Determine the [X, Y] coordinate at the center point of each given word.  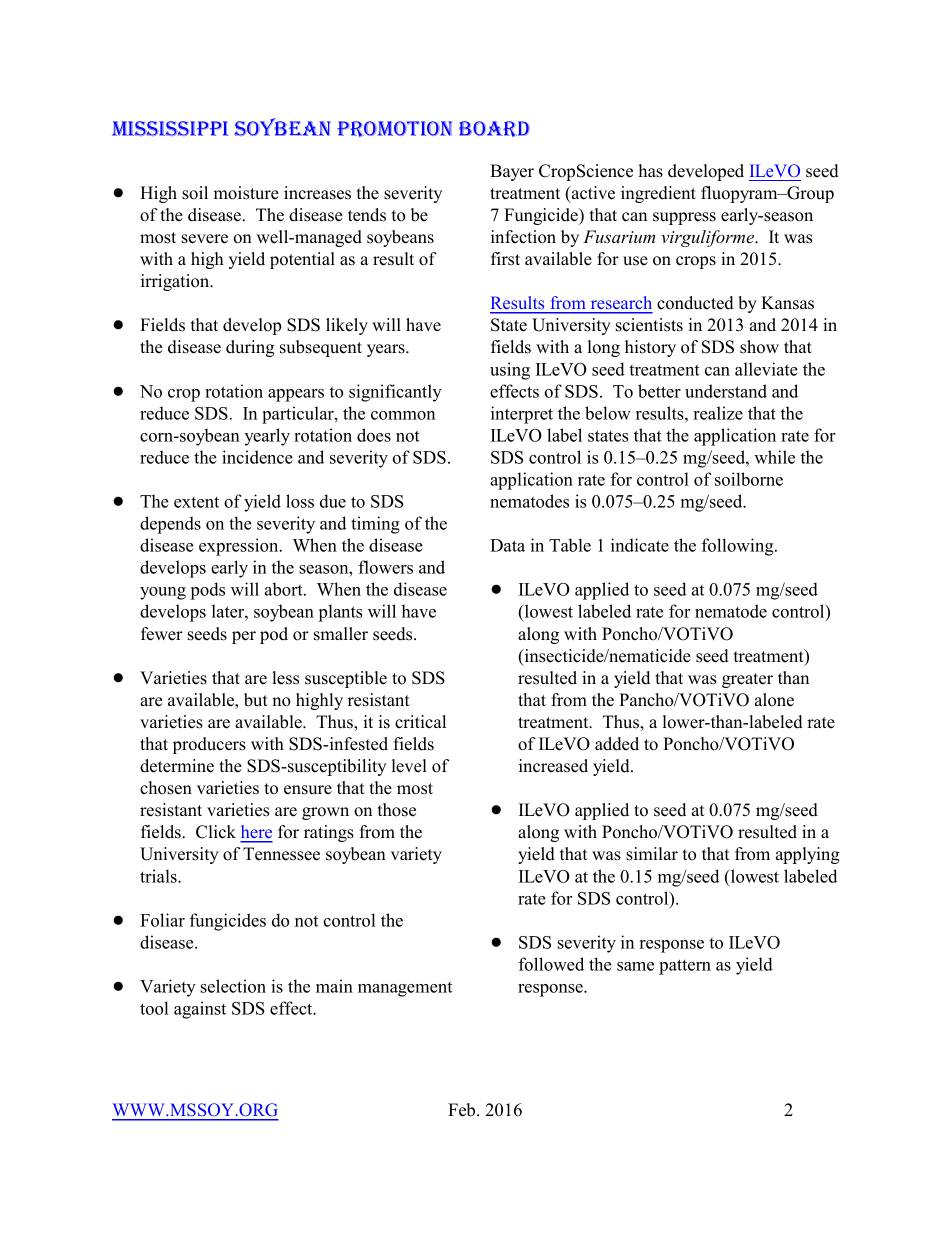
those [397, 810]
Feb [463, 1110]
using [510, 371]
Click [216, 832]
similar [652, 854]
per [244, 637]
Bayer [512, 172]
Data [507, 545]
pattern [685, 967]
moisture [246, 193]
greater [747, 680]
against [200, 1010]
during [250, 348]
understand [726, 391]
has [651, 171]
